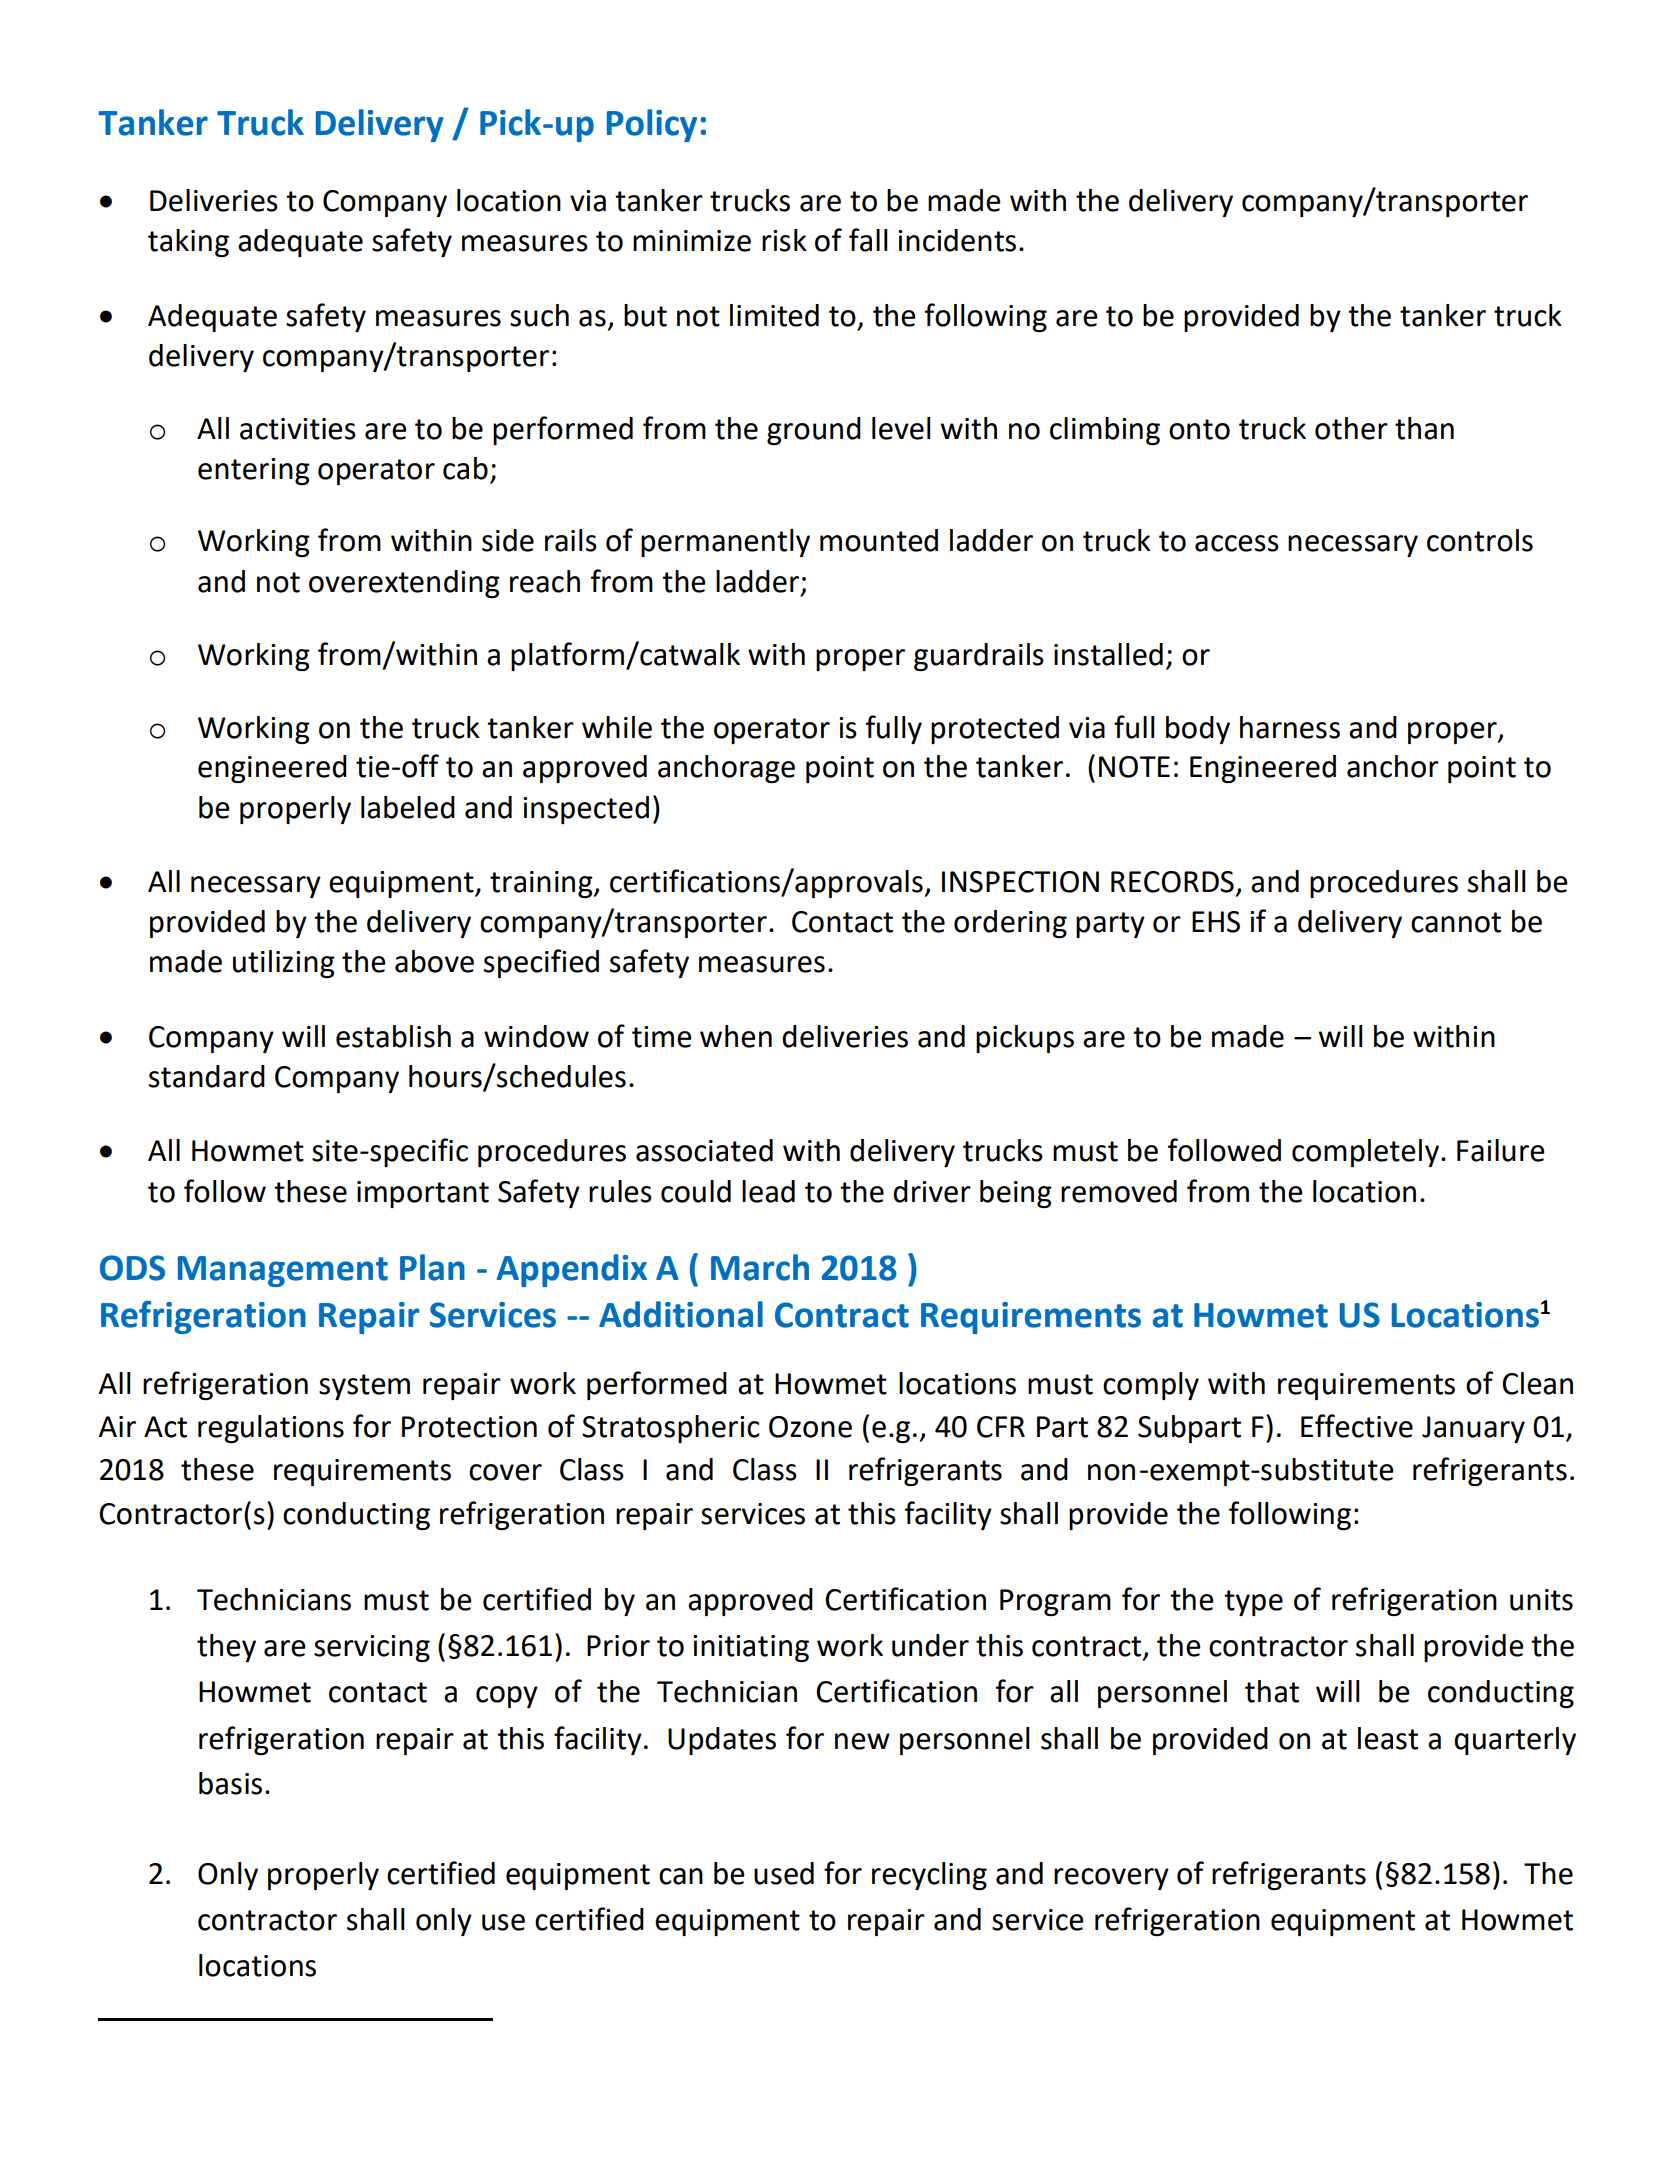  What do you see at coordinates (1351, 428) in the screenshot?
I see `other` at bounding box center [1351, 428].
